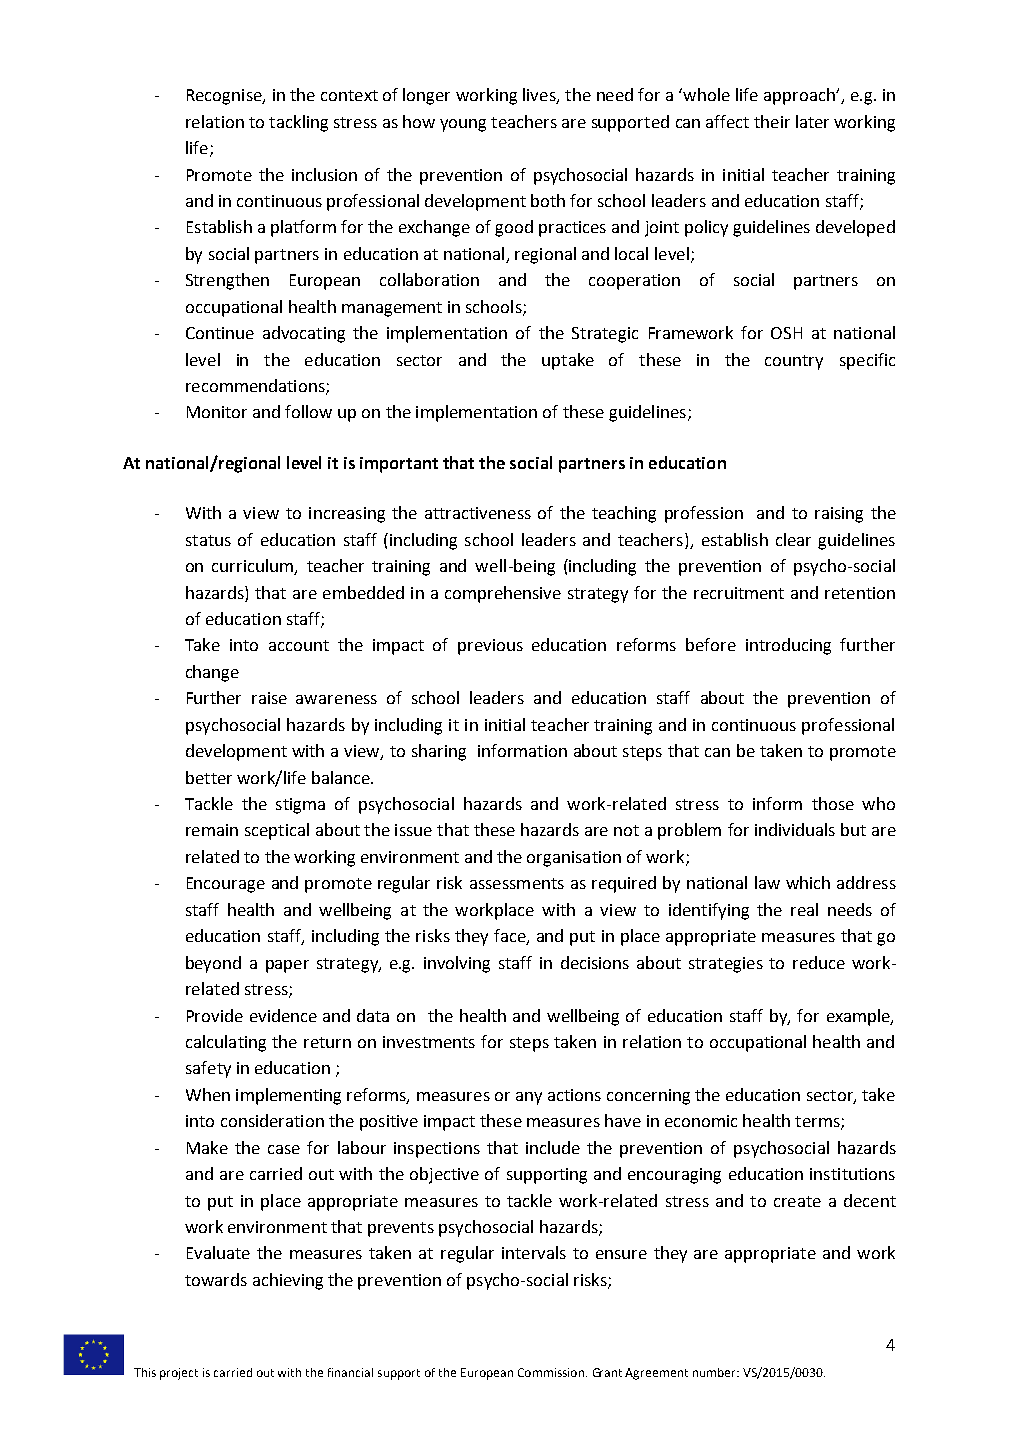  What do you see at coordinates (833, 803) in the screenshot?
I see `those` at bounding box center [833, 803].
